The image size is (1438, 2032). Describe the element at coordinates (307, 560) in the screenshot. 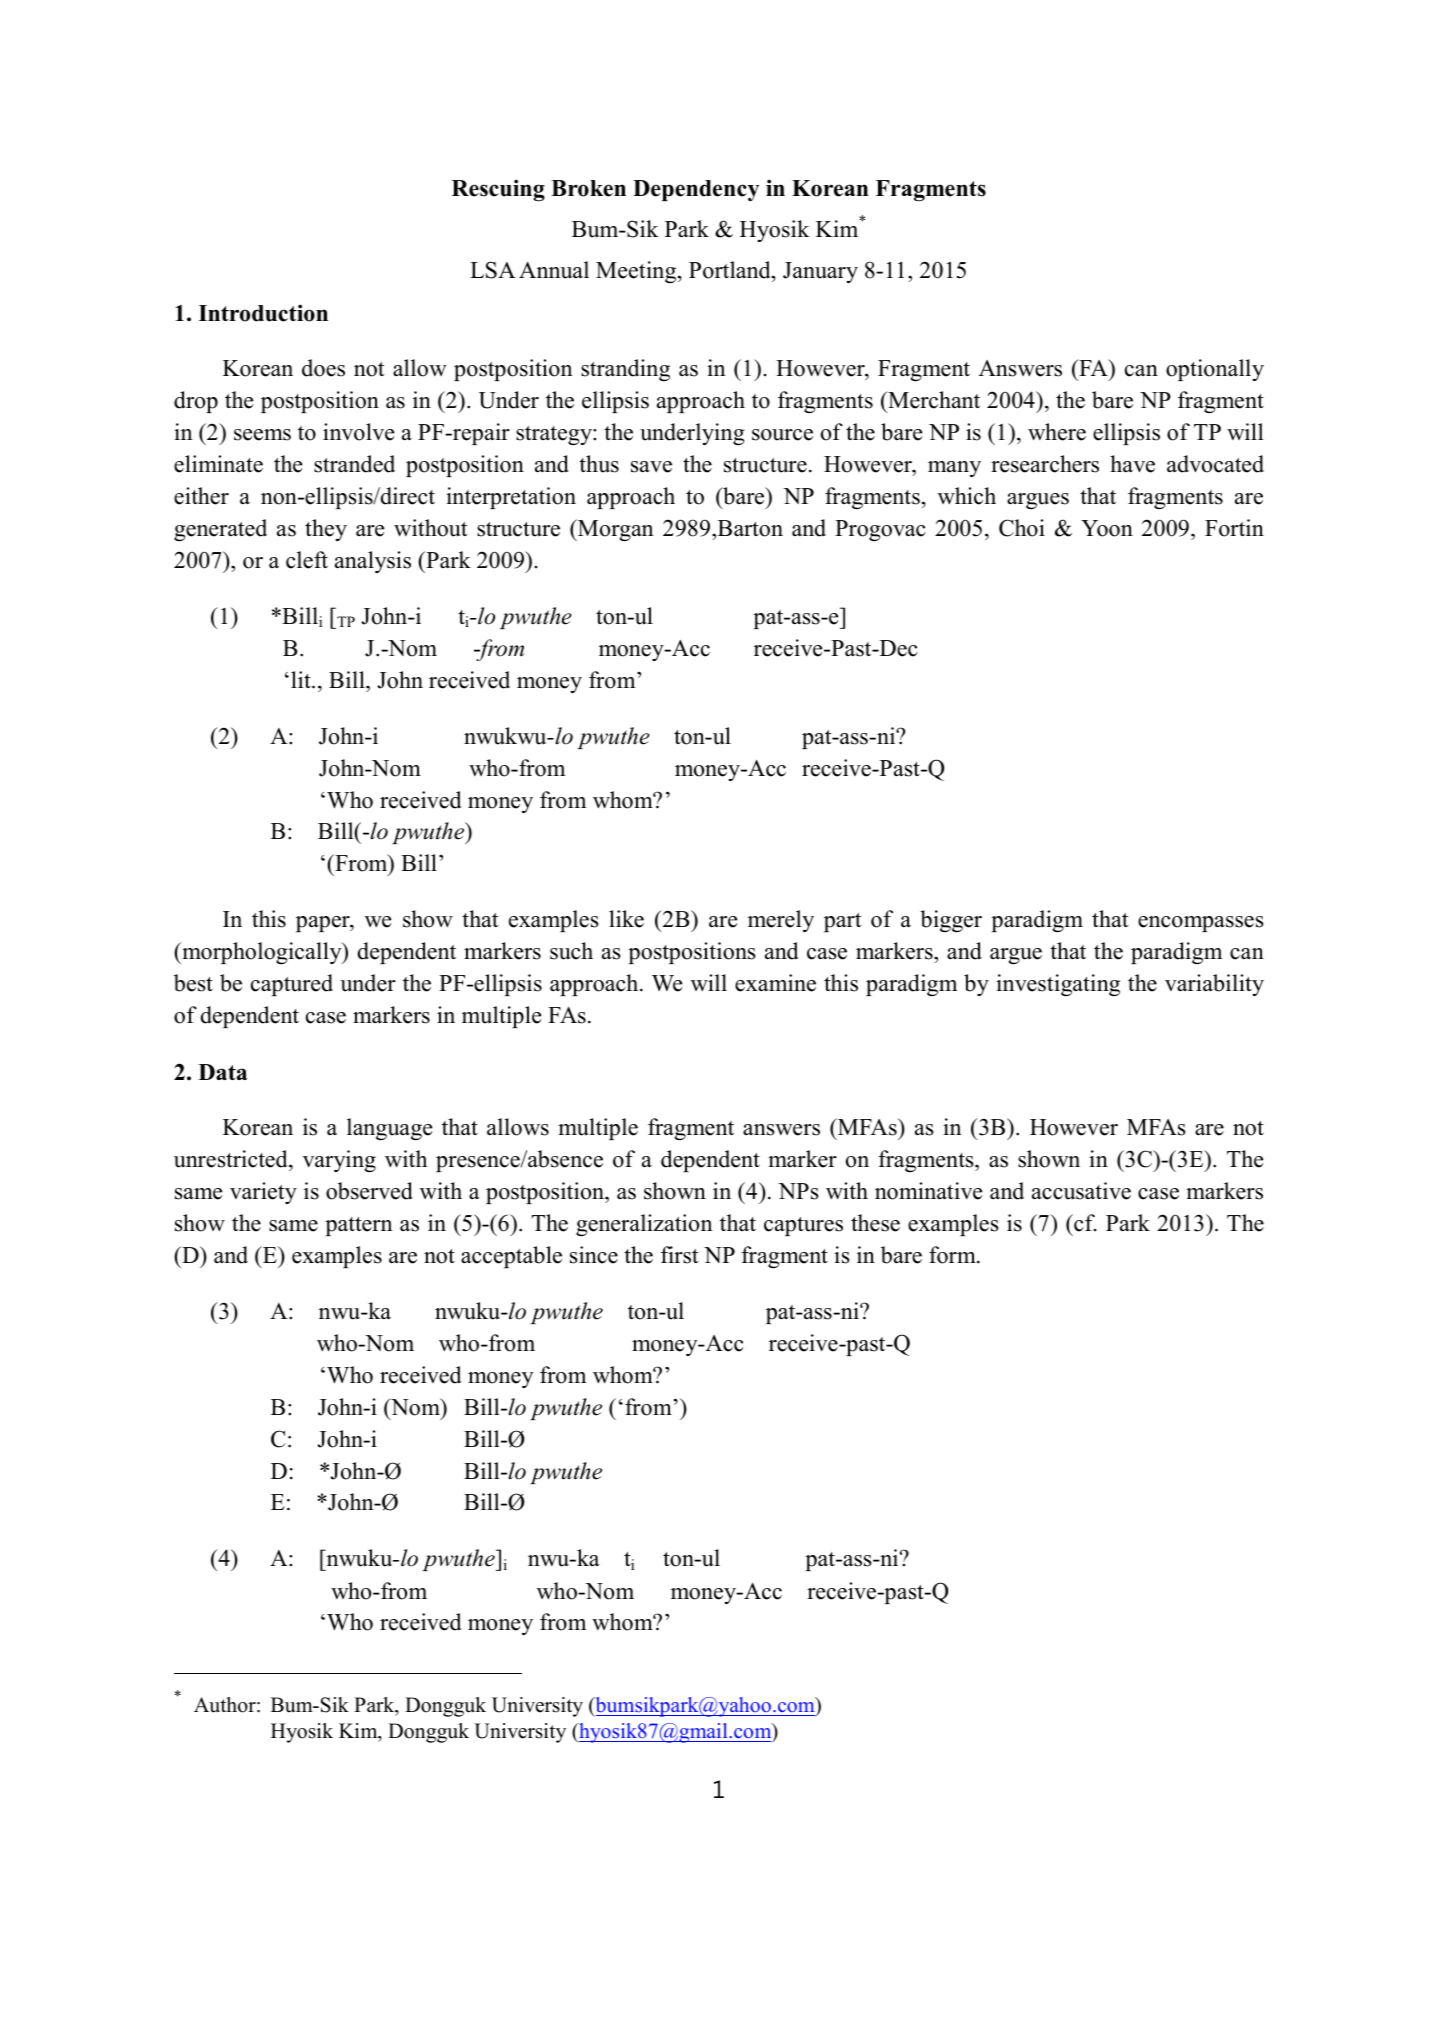

I see `cleft` at that location.
